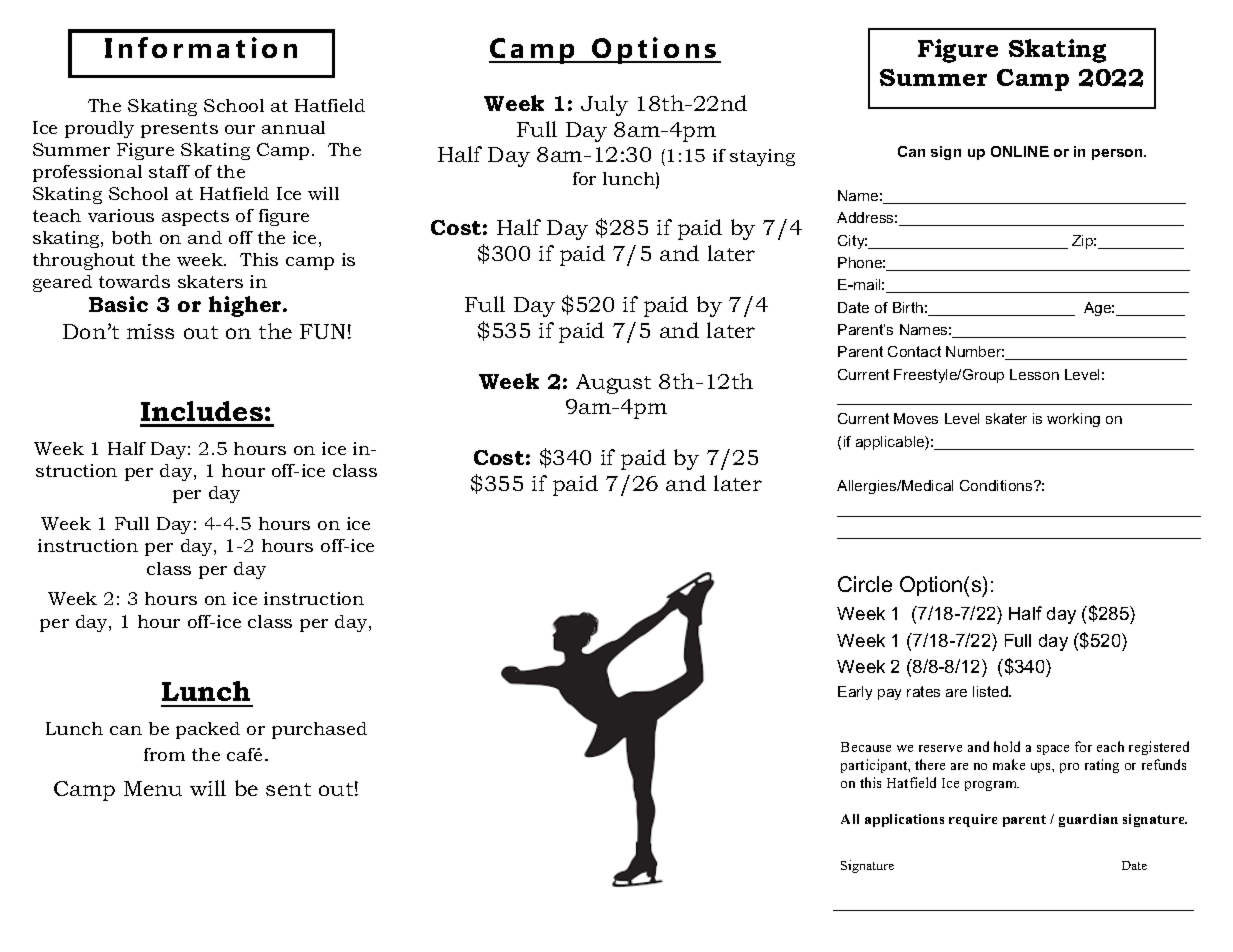 The image size is (1233, 952). Describe the element at coordinates (992, 786) in the screenshot. I see `program` at that location.
